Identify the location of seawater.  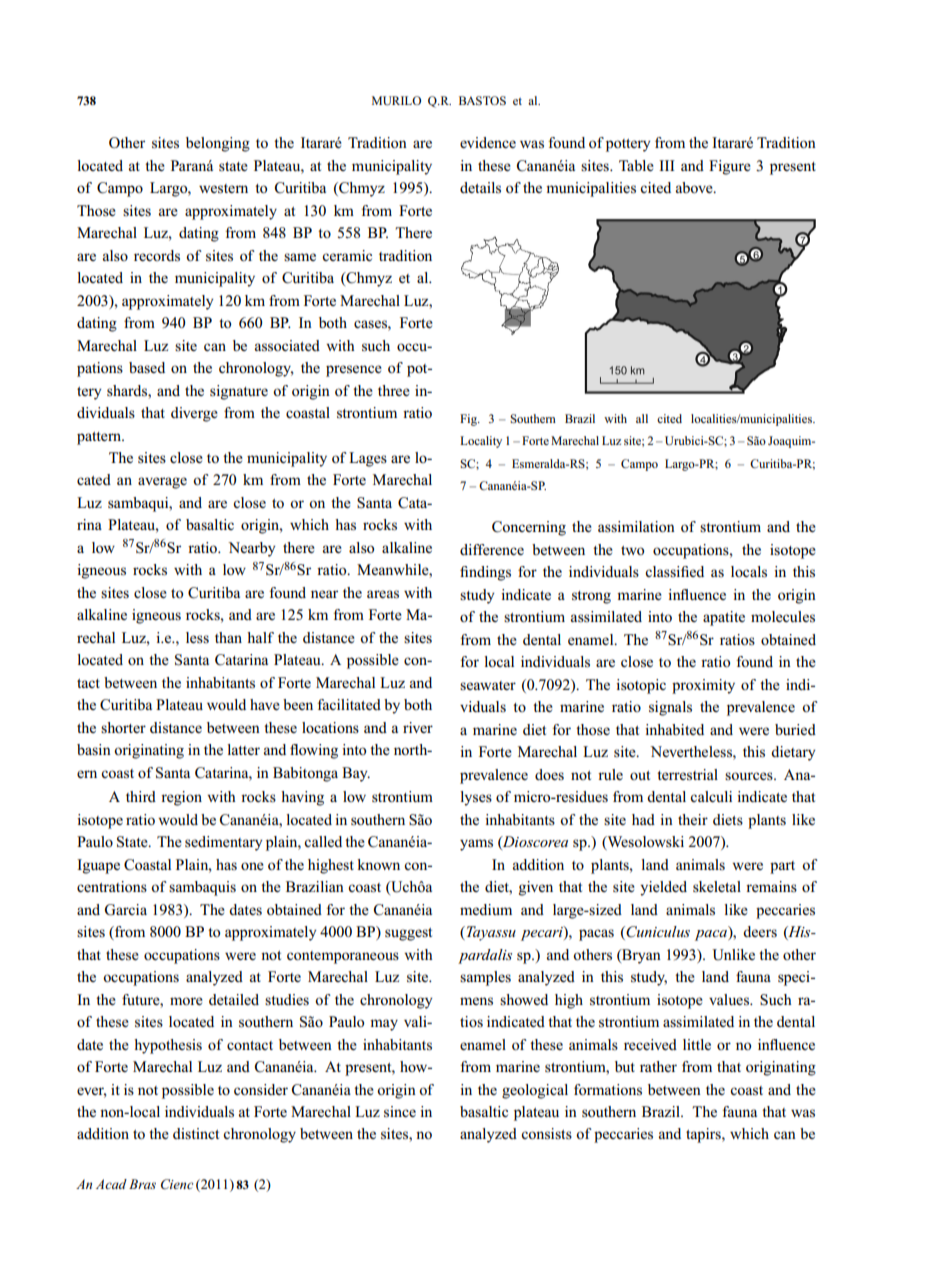
(488, 685).
